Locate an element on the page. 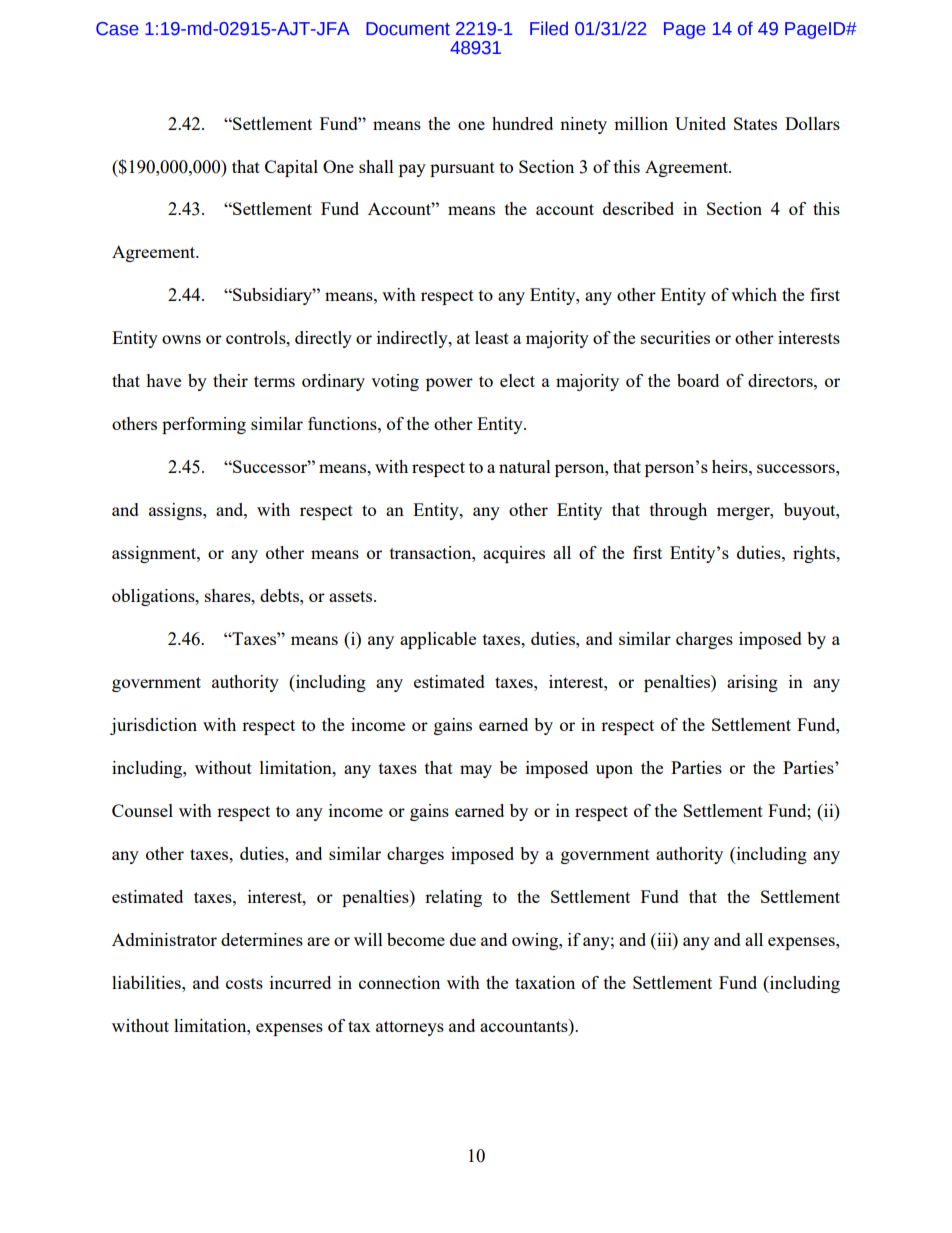 This document has height=1233, width=952. which is located at coordinates (754, 294).
